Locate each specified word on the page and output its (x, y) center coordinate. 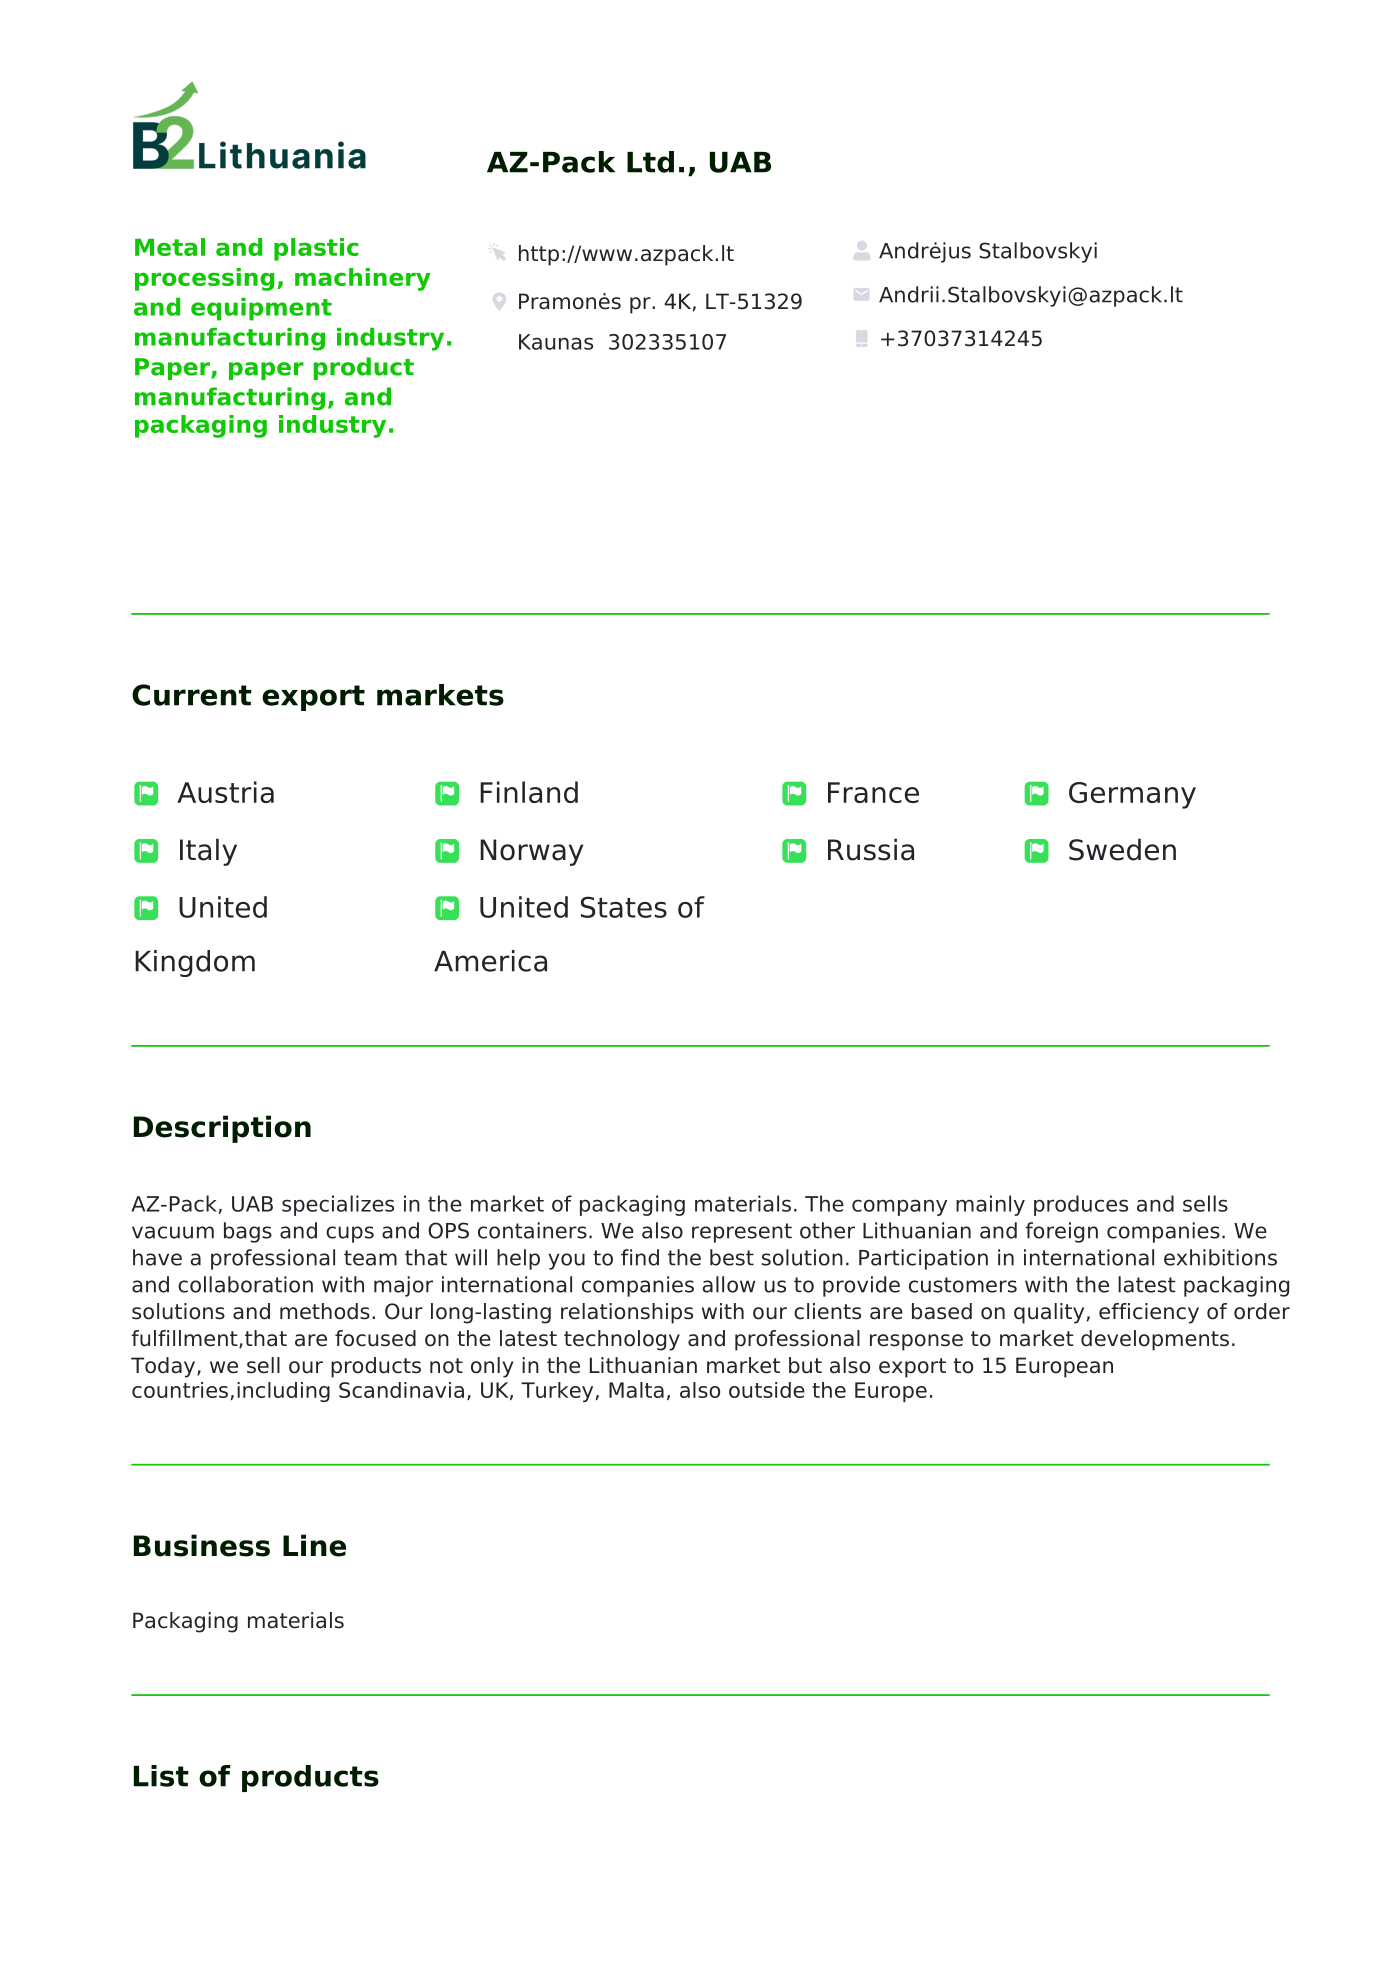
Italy (208, 852)
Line (314, 1545)
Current (192, 695)
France (873, 792)
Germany (1132, 795)
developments (1155, 1340)
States (624, 907)
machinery (363, 279)
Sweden (1122, 849)
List (161, 1776)
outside (767, 1390)
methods (325, 1311)
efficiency (1149, 1313)
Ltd (650, 162)
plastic (316, 249)
